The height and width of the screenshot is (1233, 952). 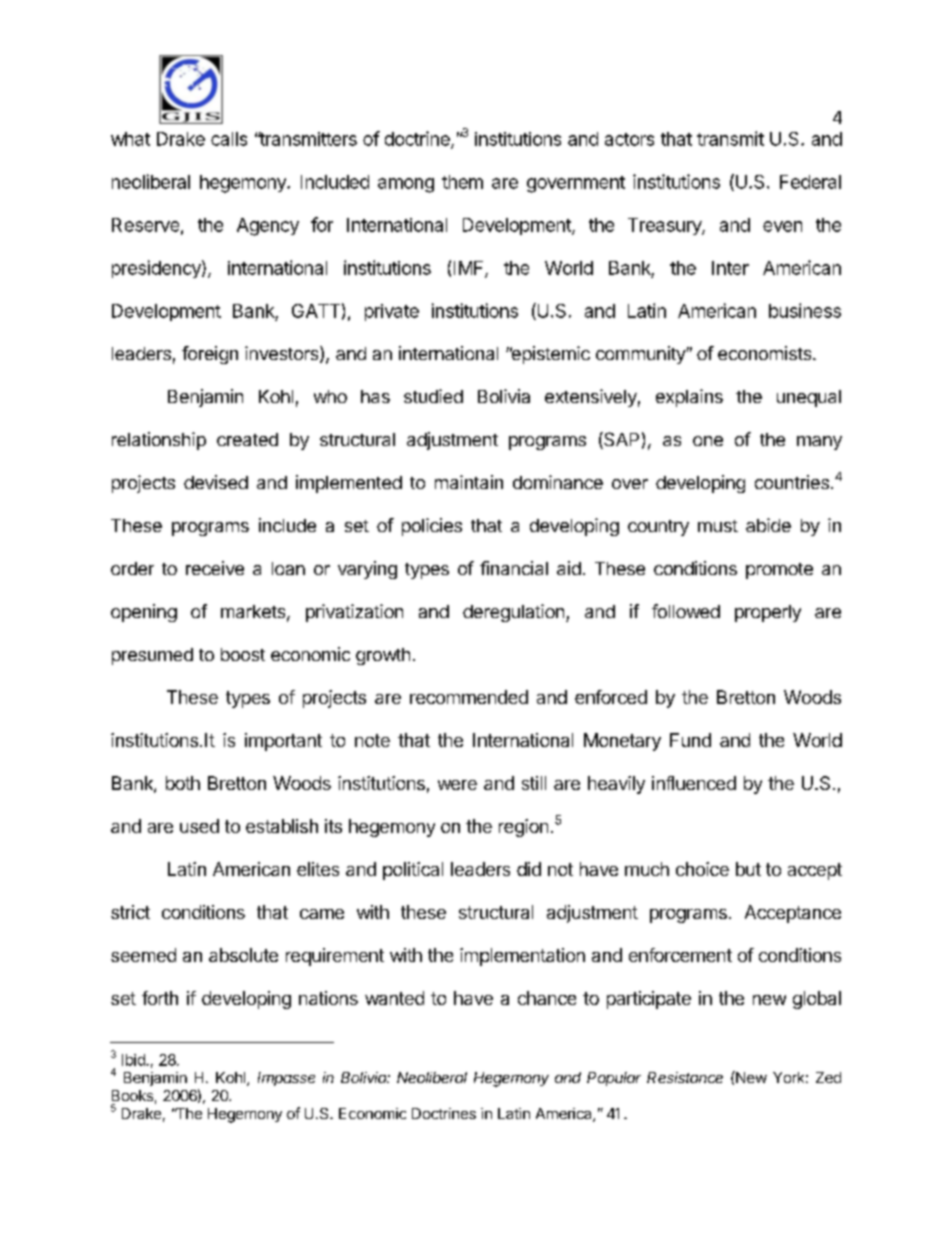 What do you see at coordinates (134, 1060) in the screenshot?
I see `Ibid` at bounding box center [134, 1060].
